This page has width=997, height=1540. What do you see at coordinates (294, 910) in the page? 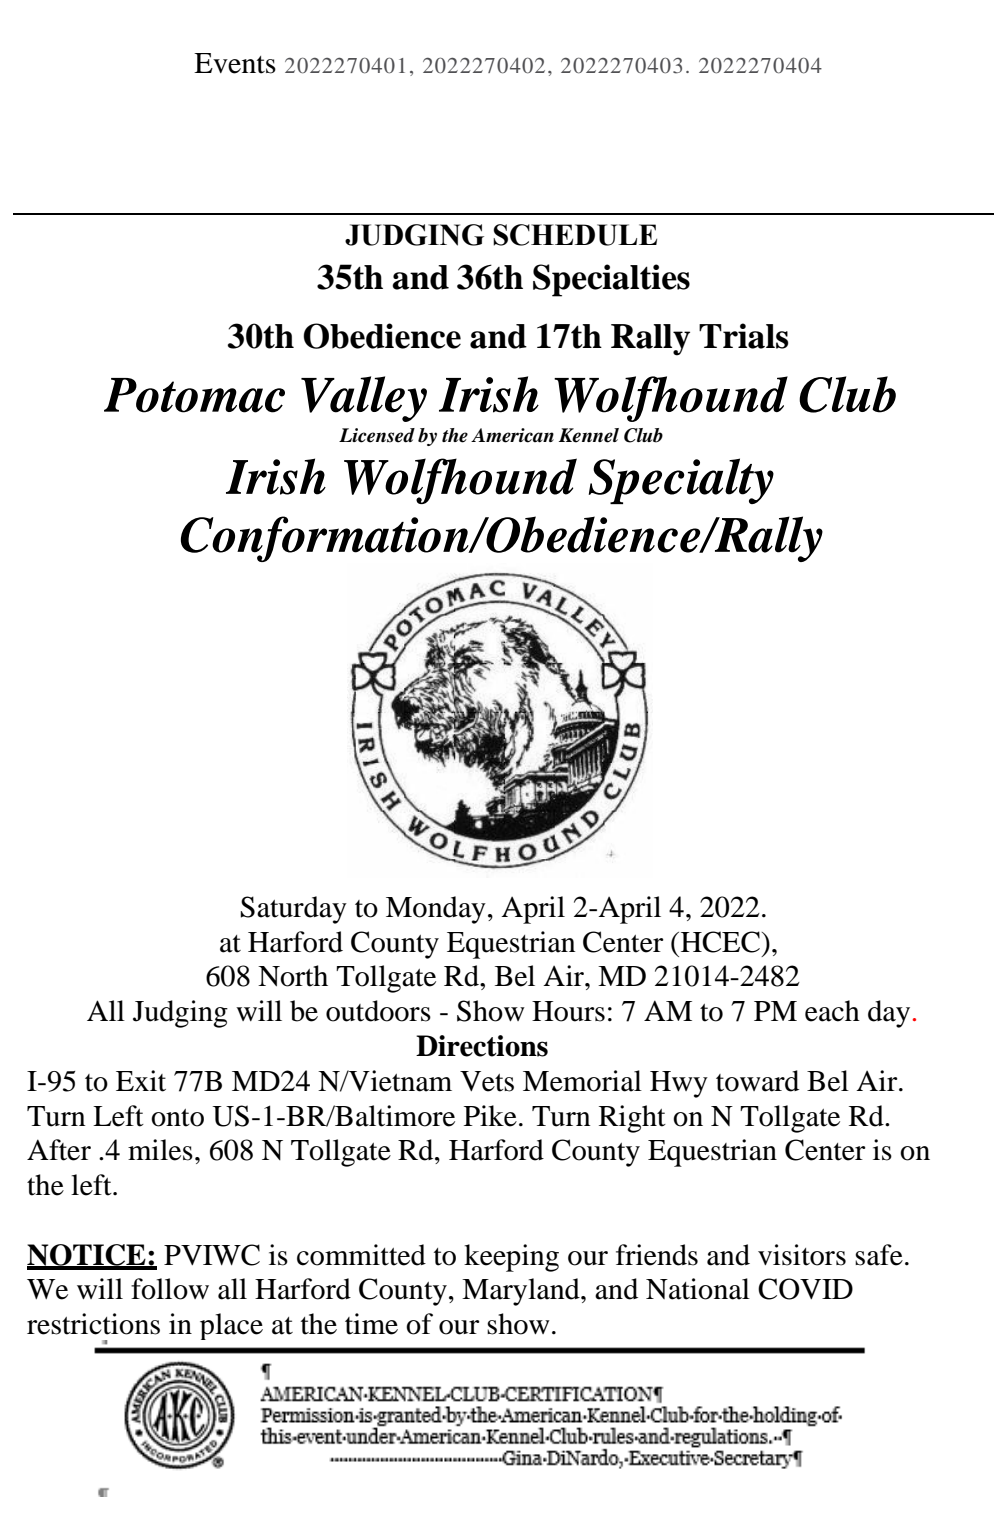
I see `Saturday` at bounding box center [294, 910].
